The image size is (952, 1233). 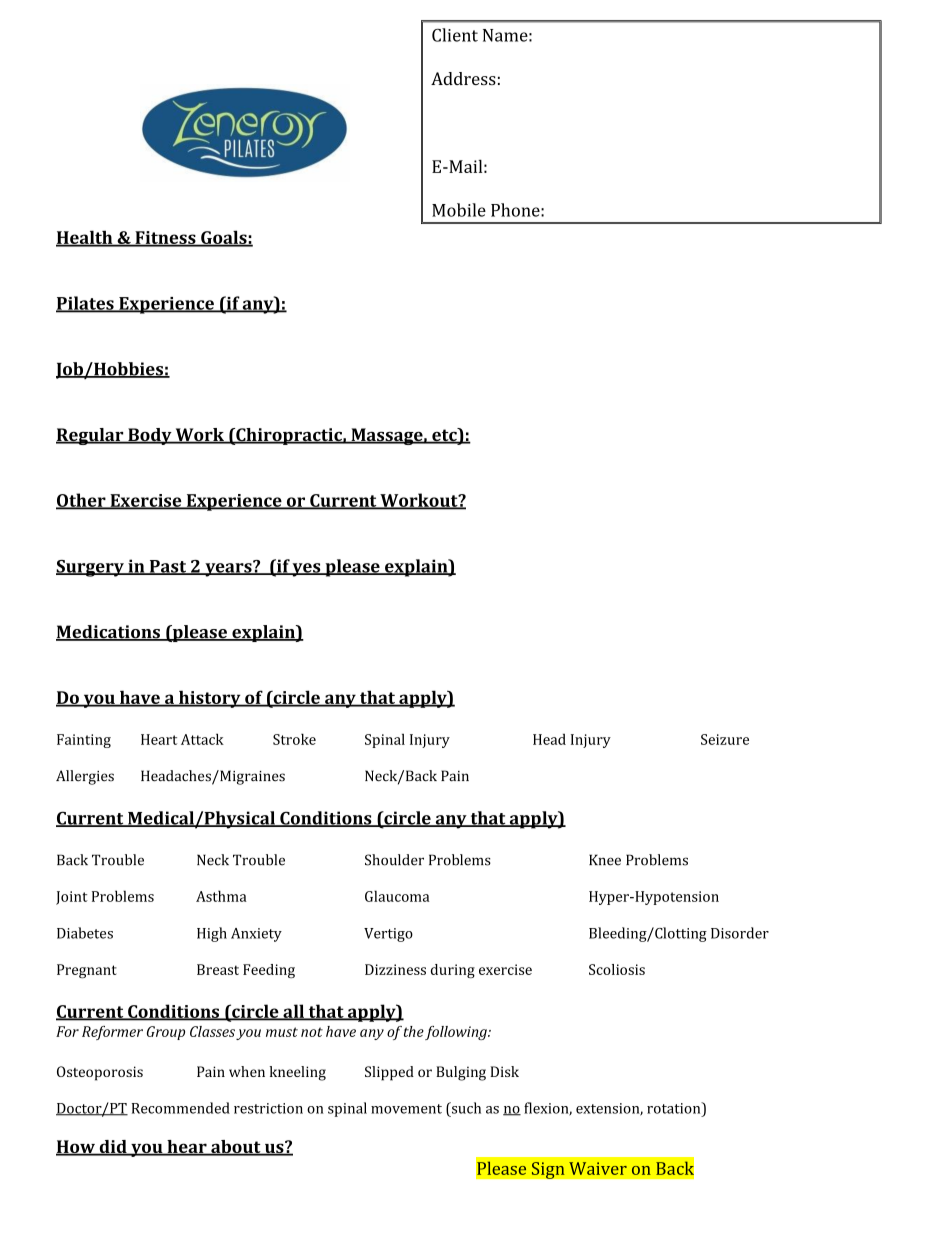 I want to click on yes, so click(x=307, y=570).
